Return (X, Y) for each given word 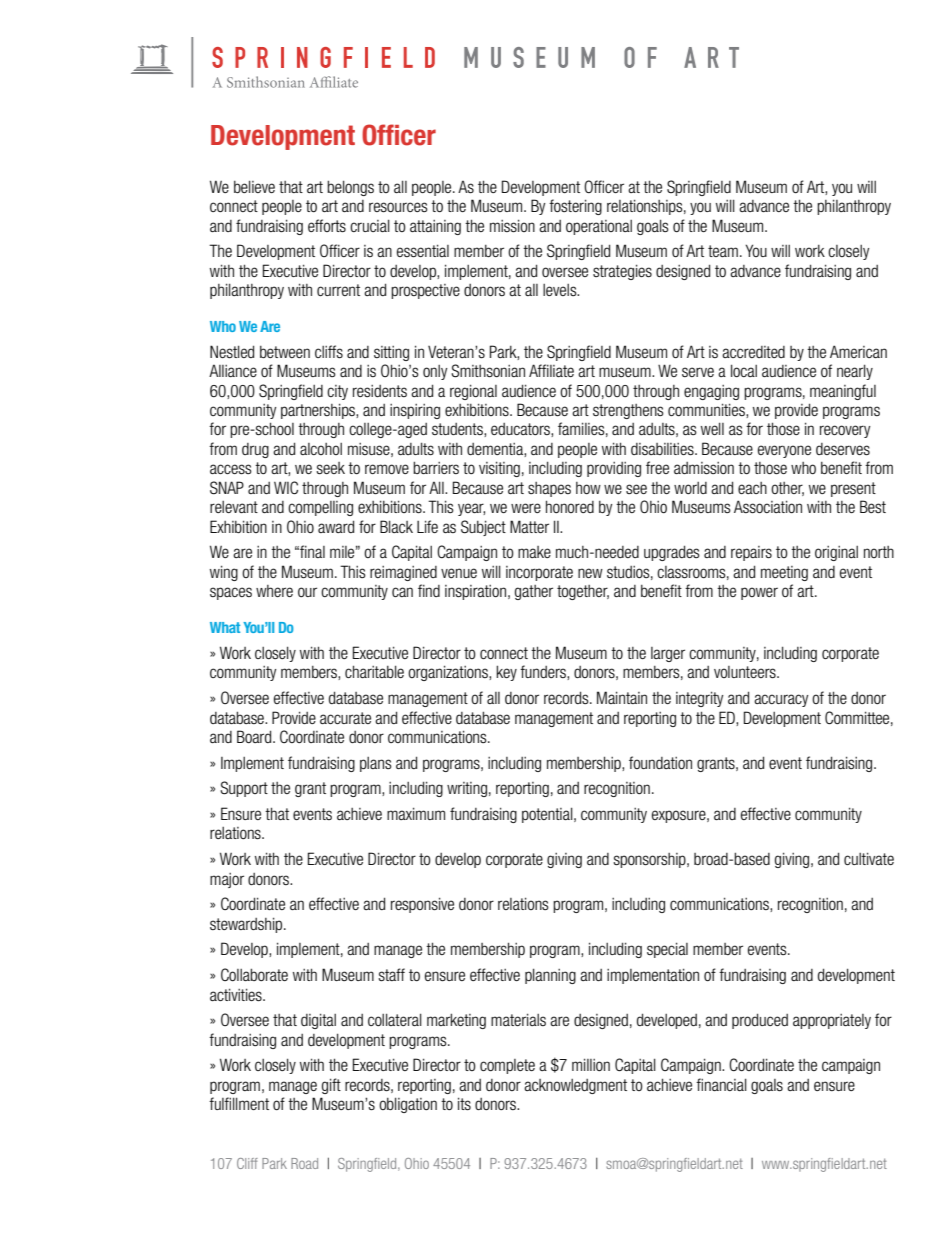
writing (467, 789)
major (227, 880)
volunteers (746, 672)
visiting (499, 469)
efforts (327, 226)
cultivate (869, 858)
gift (331, 1086)
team (723, 251)
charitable (374, 671)
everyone (784, 451)
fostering (575, 207)
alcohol (321, 449)
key (506, 673)
